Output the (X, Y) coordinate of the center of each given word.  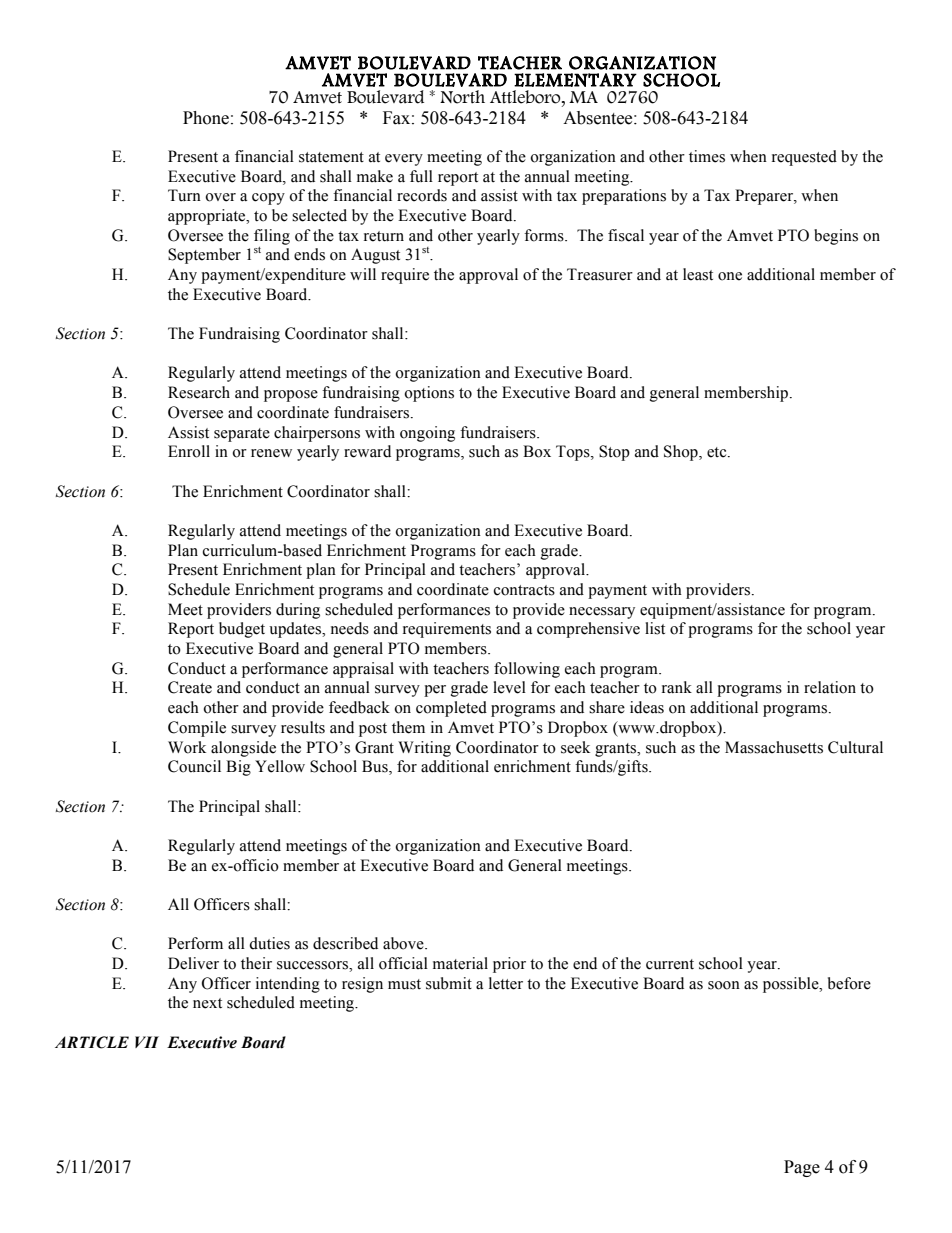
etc (718, 452)
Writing (424, 749)
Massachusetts (774, 747)
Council (194, 766)
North (462, 97)
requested (804, 158)
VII (147, 1042)
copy (268, 199)
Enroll (189, 451)
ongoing (427, 434)
